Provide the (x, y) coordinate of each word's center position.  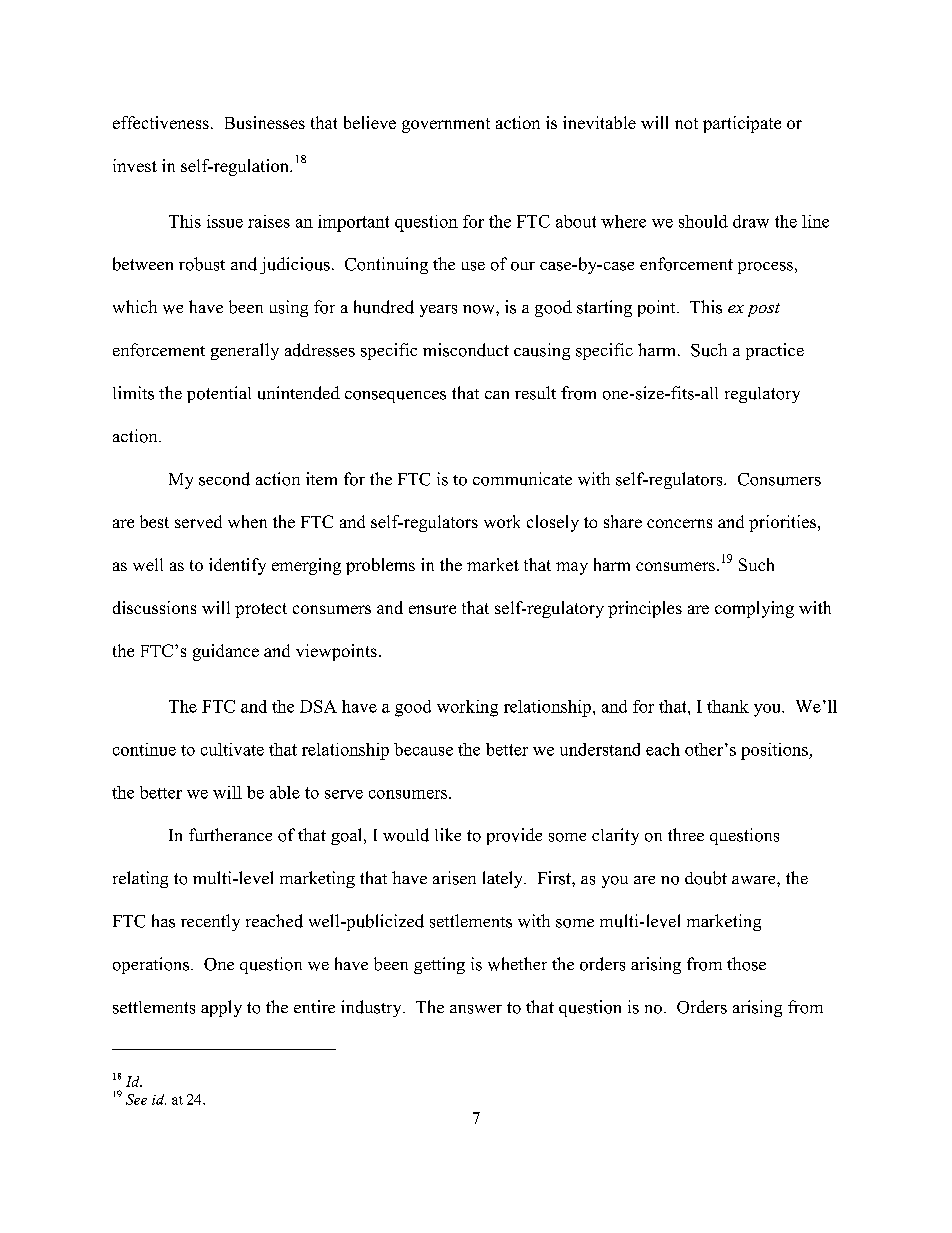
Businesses (265, 122)
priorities (784, 523)
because (423, 749)
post (764, 310)
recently (210, 922)
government (446, 125)
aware (755, 880)
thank (728, 706)
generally (245, 351)
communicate (522, 479)
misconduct (466, 350)
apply (221, 1008)
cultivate (232, 749)
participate (742, 124)
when (247, 521)
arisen (454, 878)
